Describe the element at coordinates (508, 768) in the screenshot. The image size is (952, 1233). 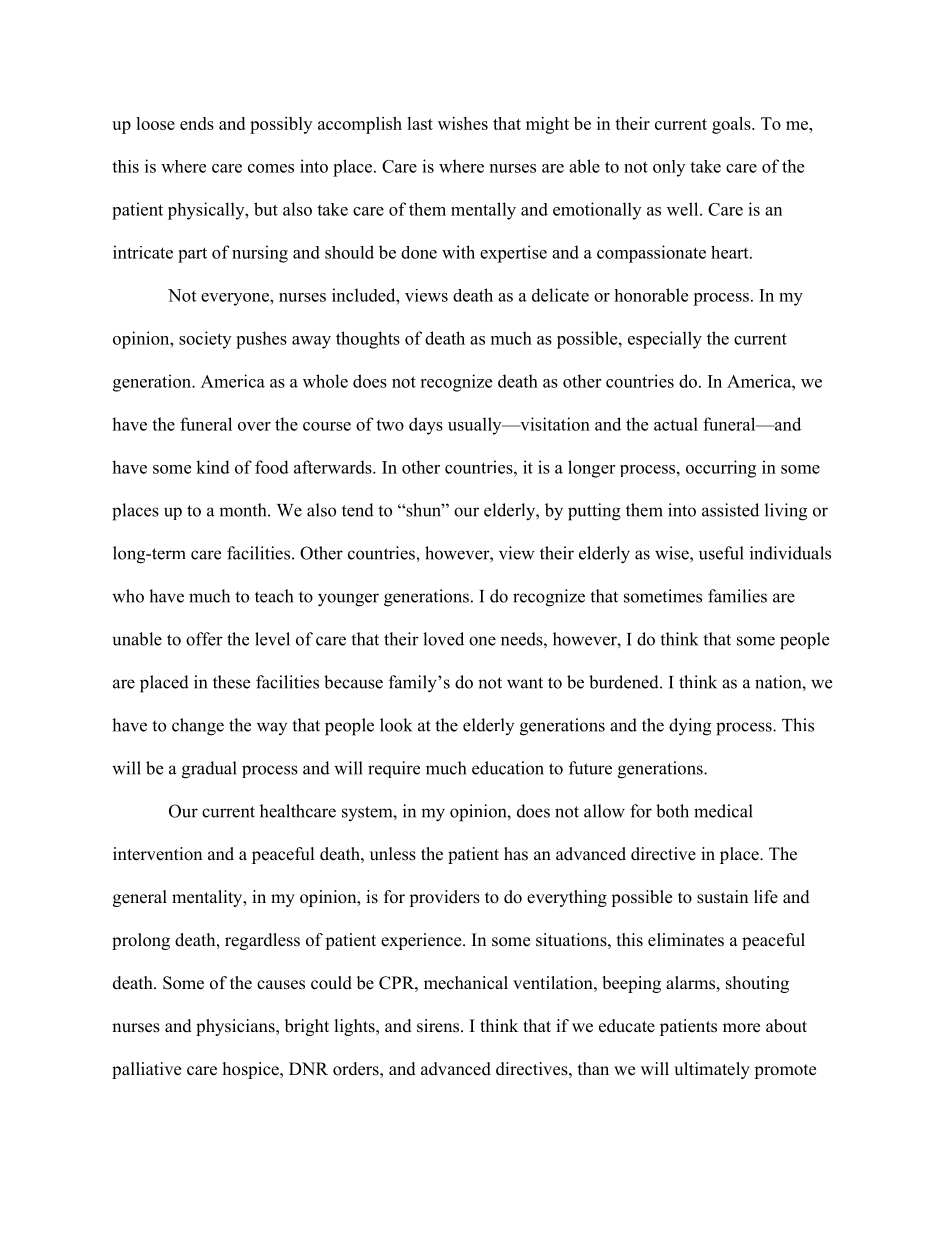
I see `education` at that location.
